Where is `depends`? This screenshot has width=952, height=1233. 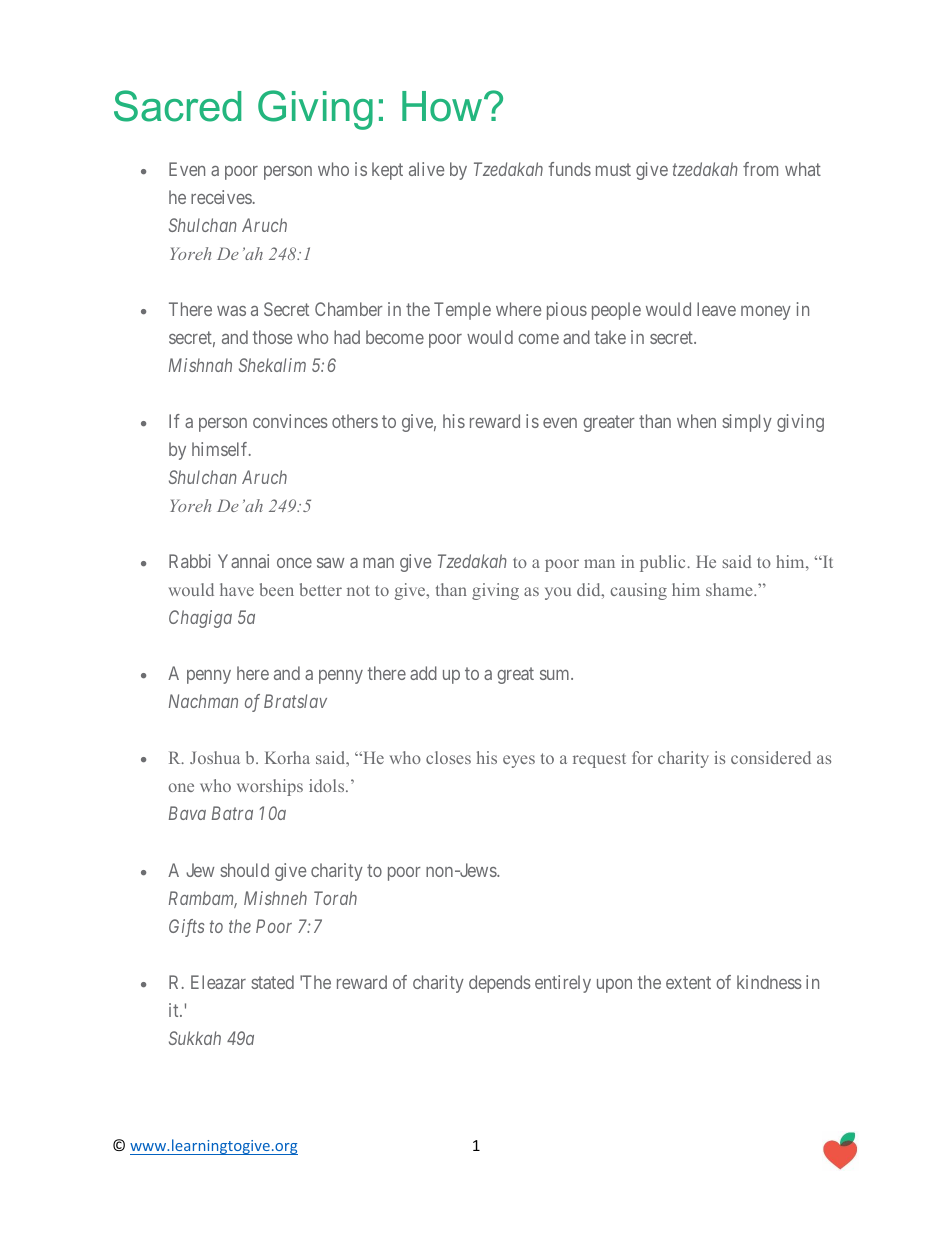
depends is located at coordinates (500, 984).
